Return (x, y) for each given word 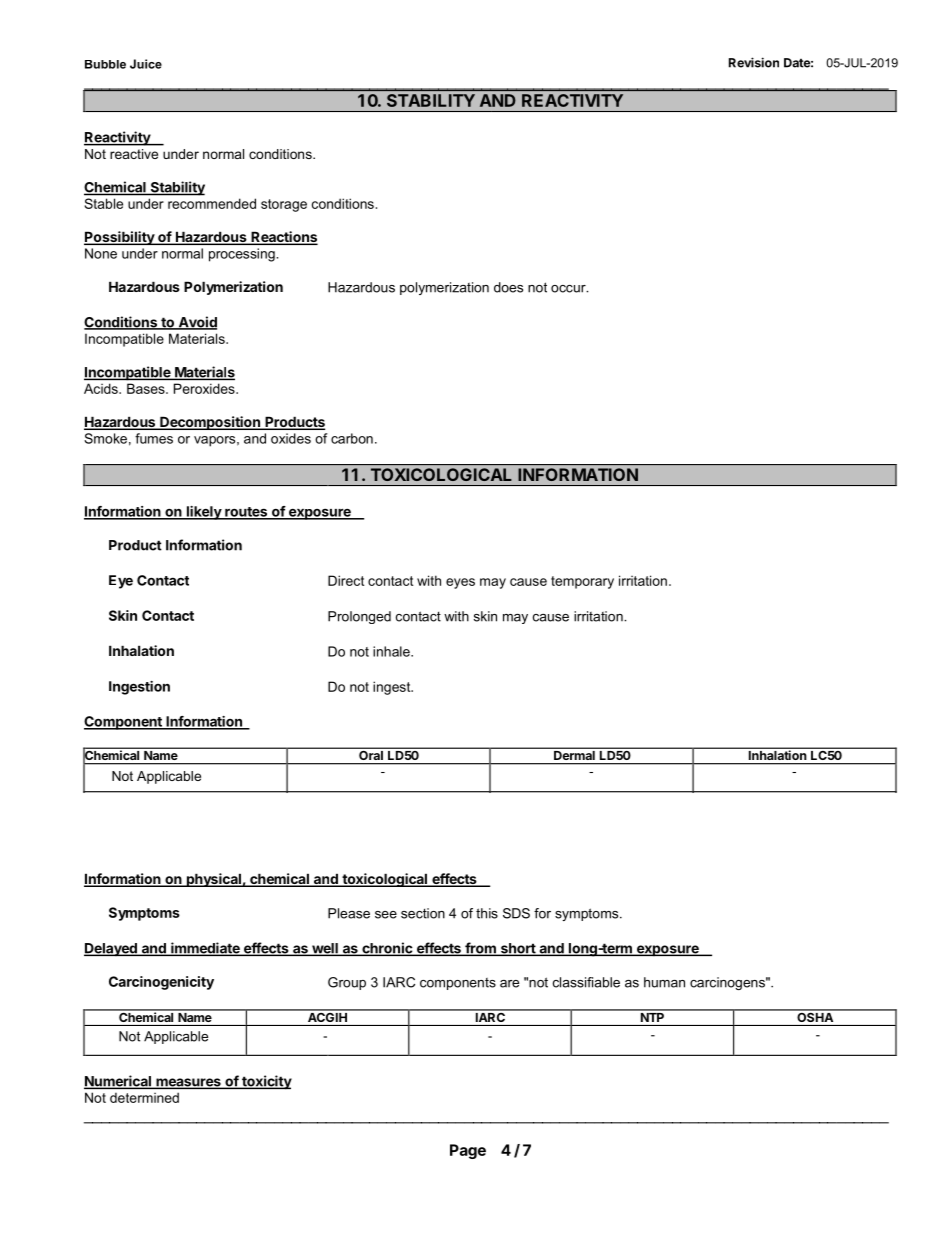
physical (214, 880)
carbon (352, 438)
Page (468, 1151)
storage (284, 205)
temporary (582, 582)
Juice (146, 64)
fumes (154, 438)
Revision (754, 62)
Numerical (118, 1082)
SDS (516, 913)
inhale (392, 651)
